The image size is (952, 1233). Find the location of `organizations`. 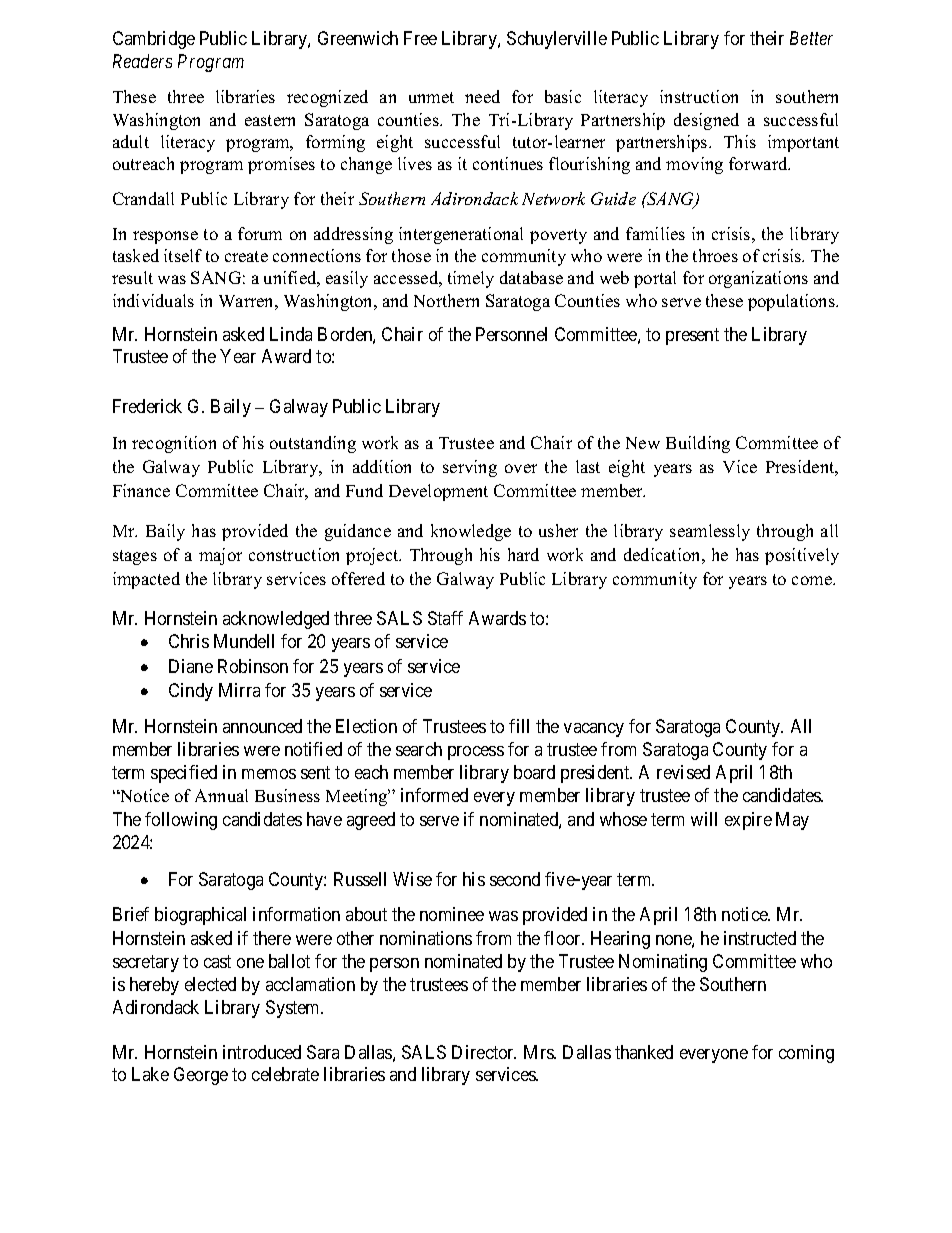

organizations is located at coordinates (758, 279).
